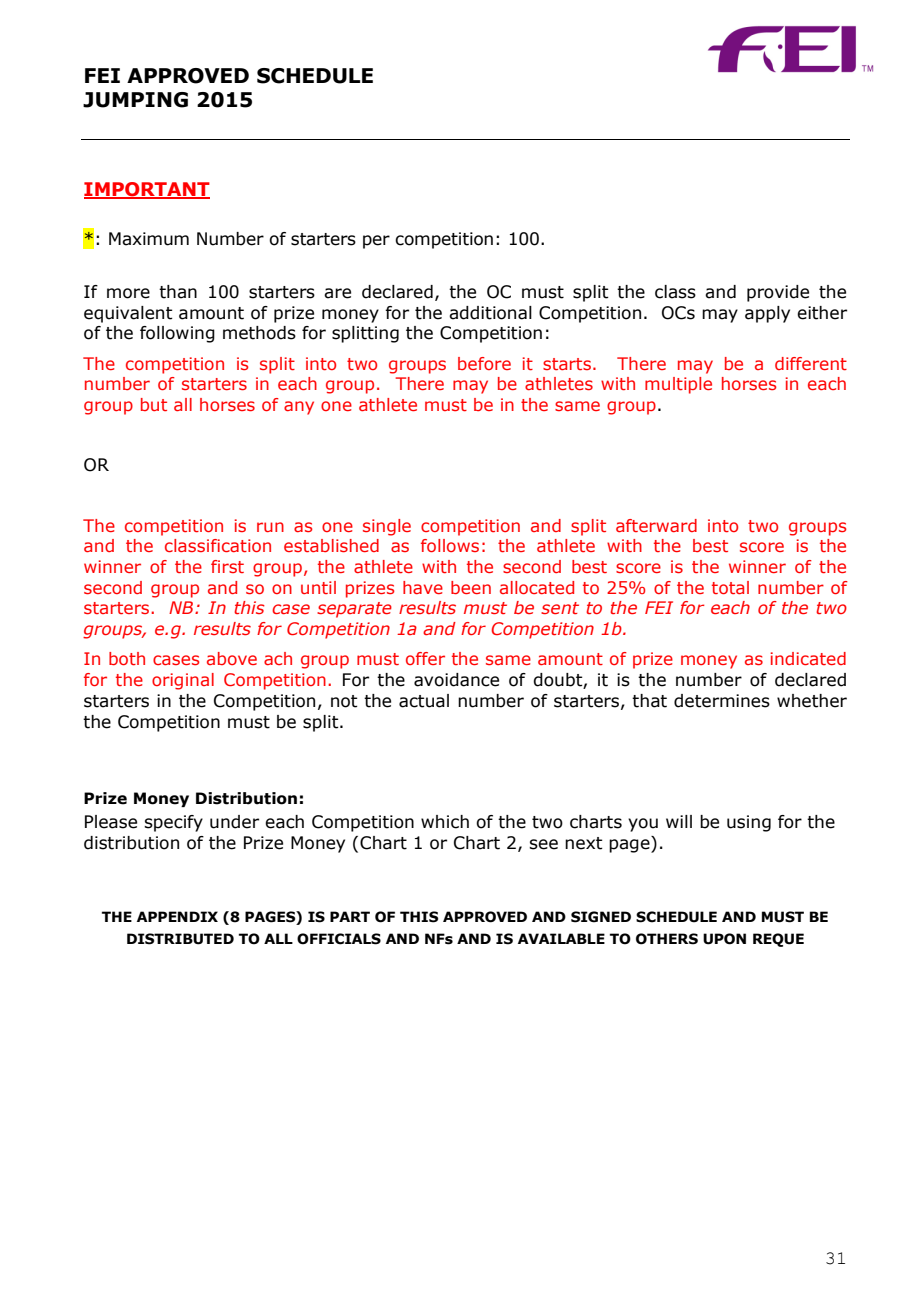 This screenshot has width=924, height=1308. Describe the element at coordinates (270, 527) in the screenshot. I see `run` at that location.
